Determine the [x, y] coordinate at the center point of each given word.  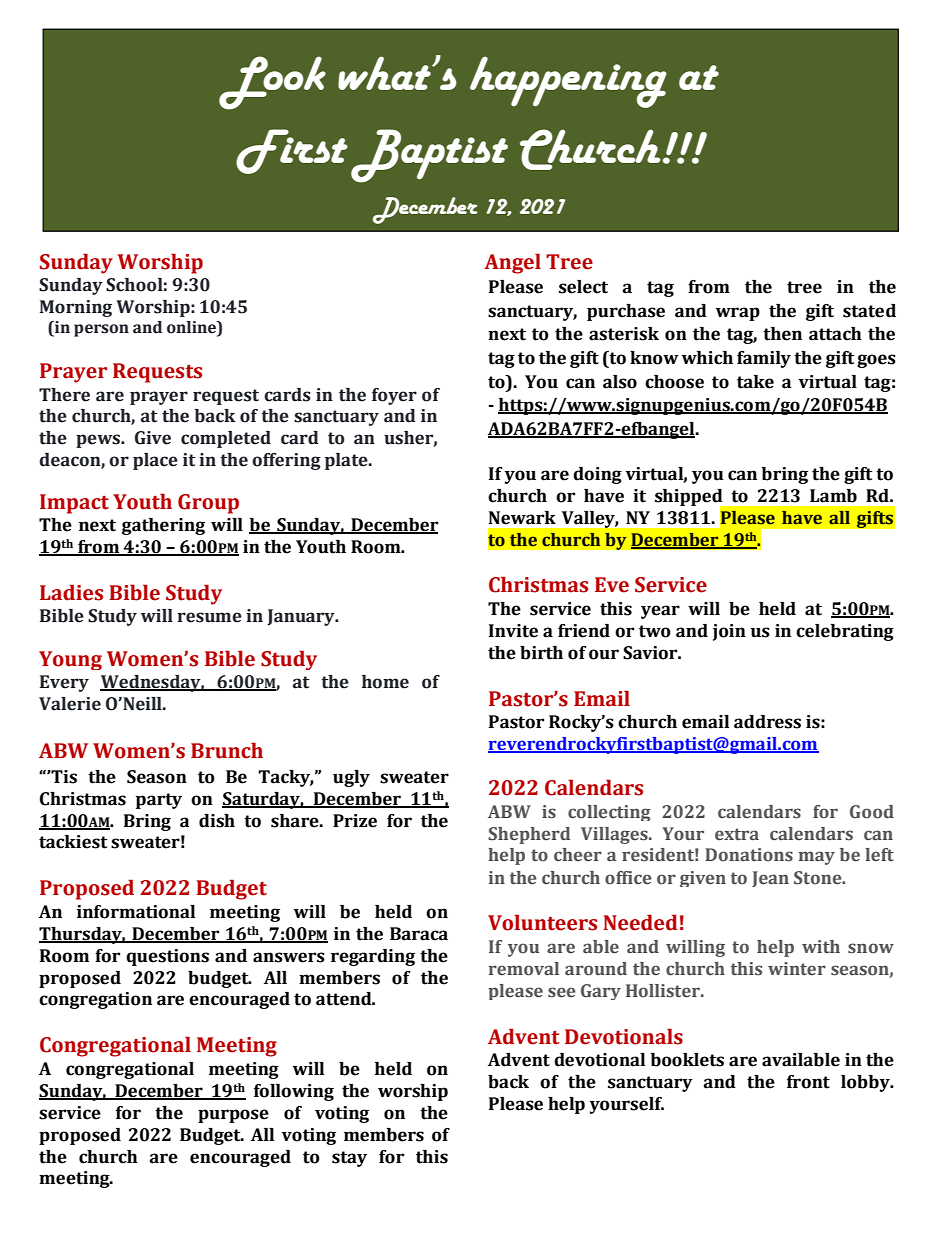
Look [272, 83]
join [729, 632]
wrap [738, 314]
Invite [513, 631]
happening [568, 82]
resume [209, 617]
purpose [233, 1116]
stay [349, 1159]
